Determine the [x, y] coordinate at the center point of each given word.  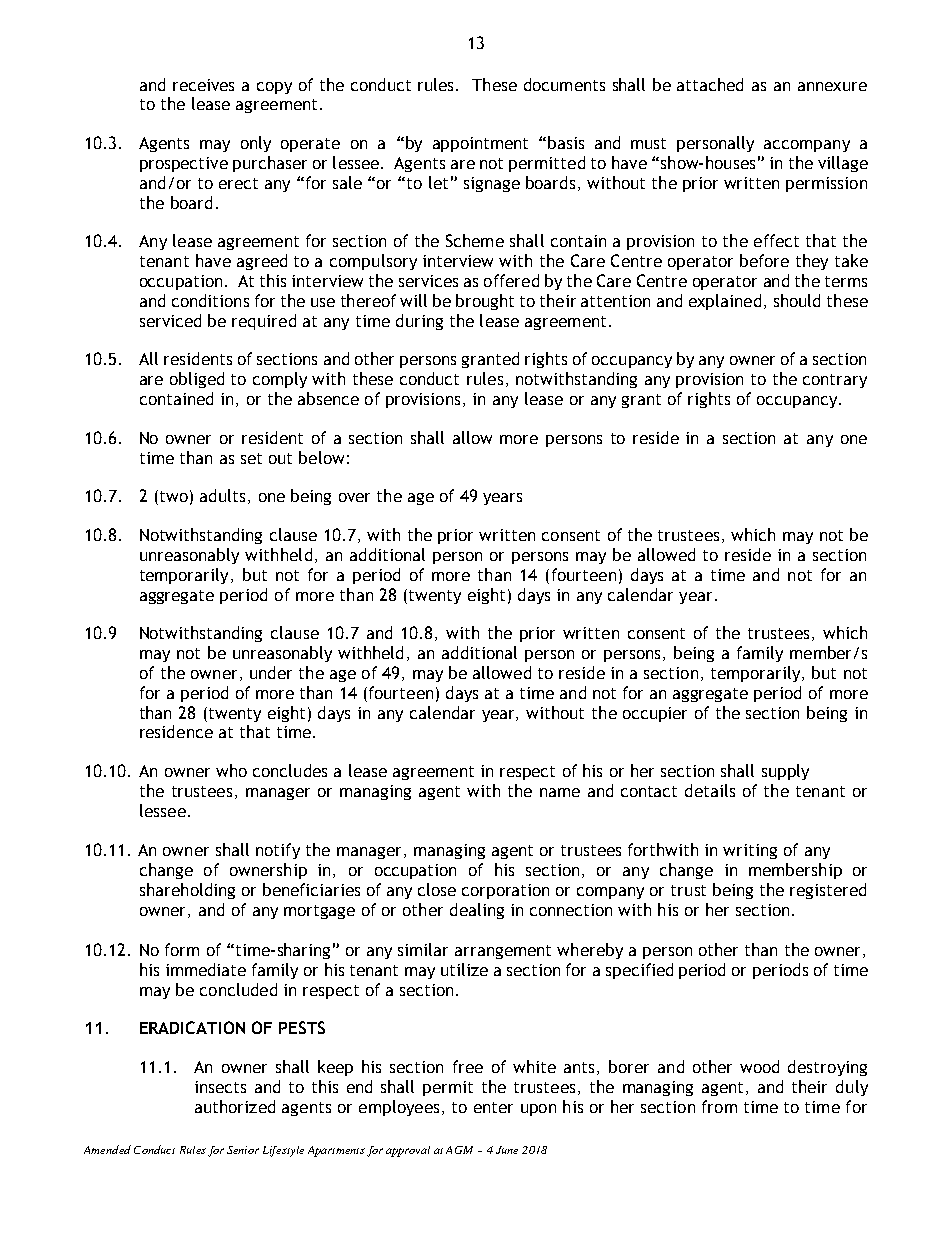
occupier [655, 714]
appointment [480, 144]
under [271, 672]
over [354, 497]
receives [203, 85]
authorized [235, 1106]
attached [710, 84]
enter [493, 1107]
